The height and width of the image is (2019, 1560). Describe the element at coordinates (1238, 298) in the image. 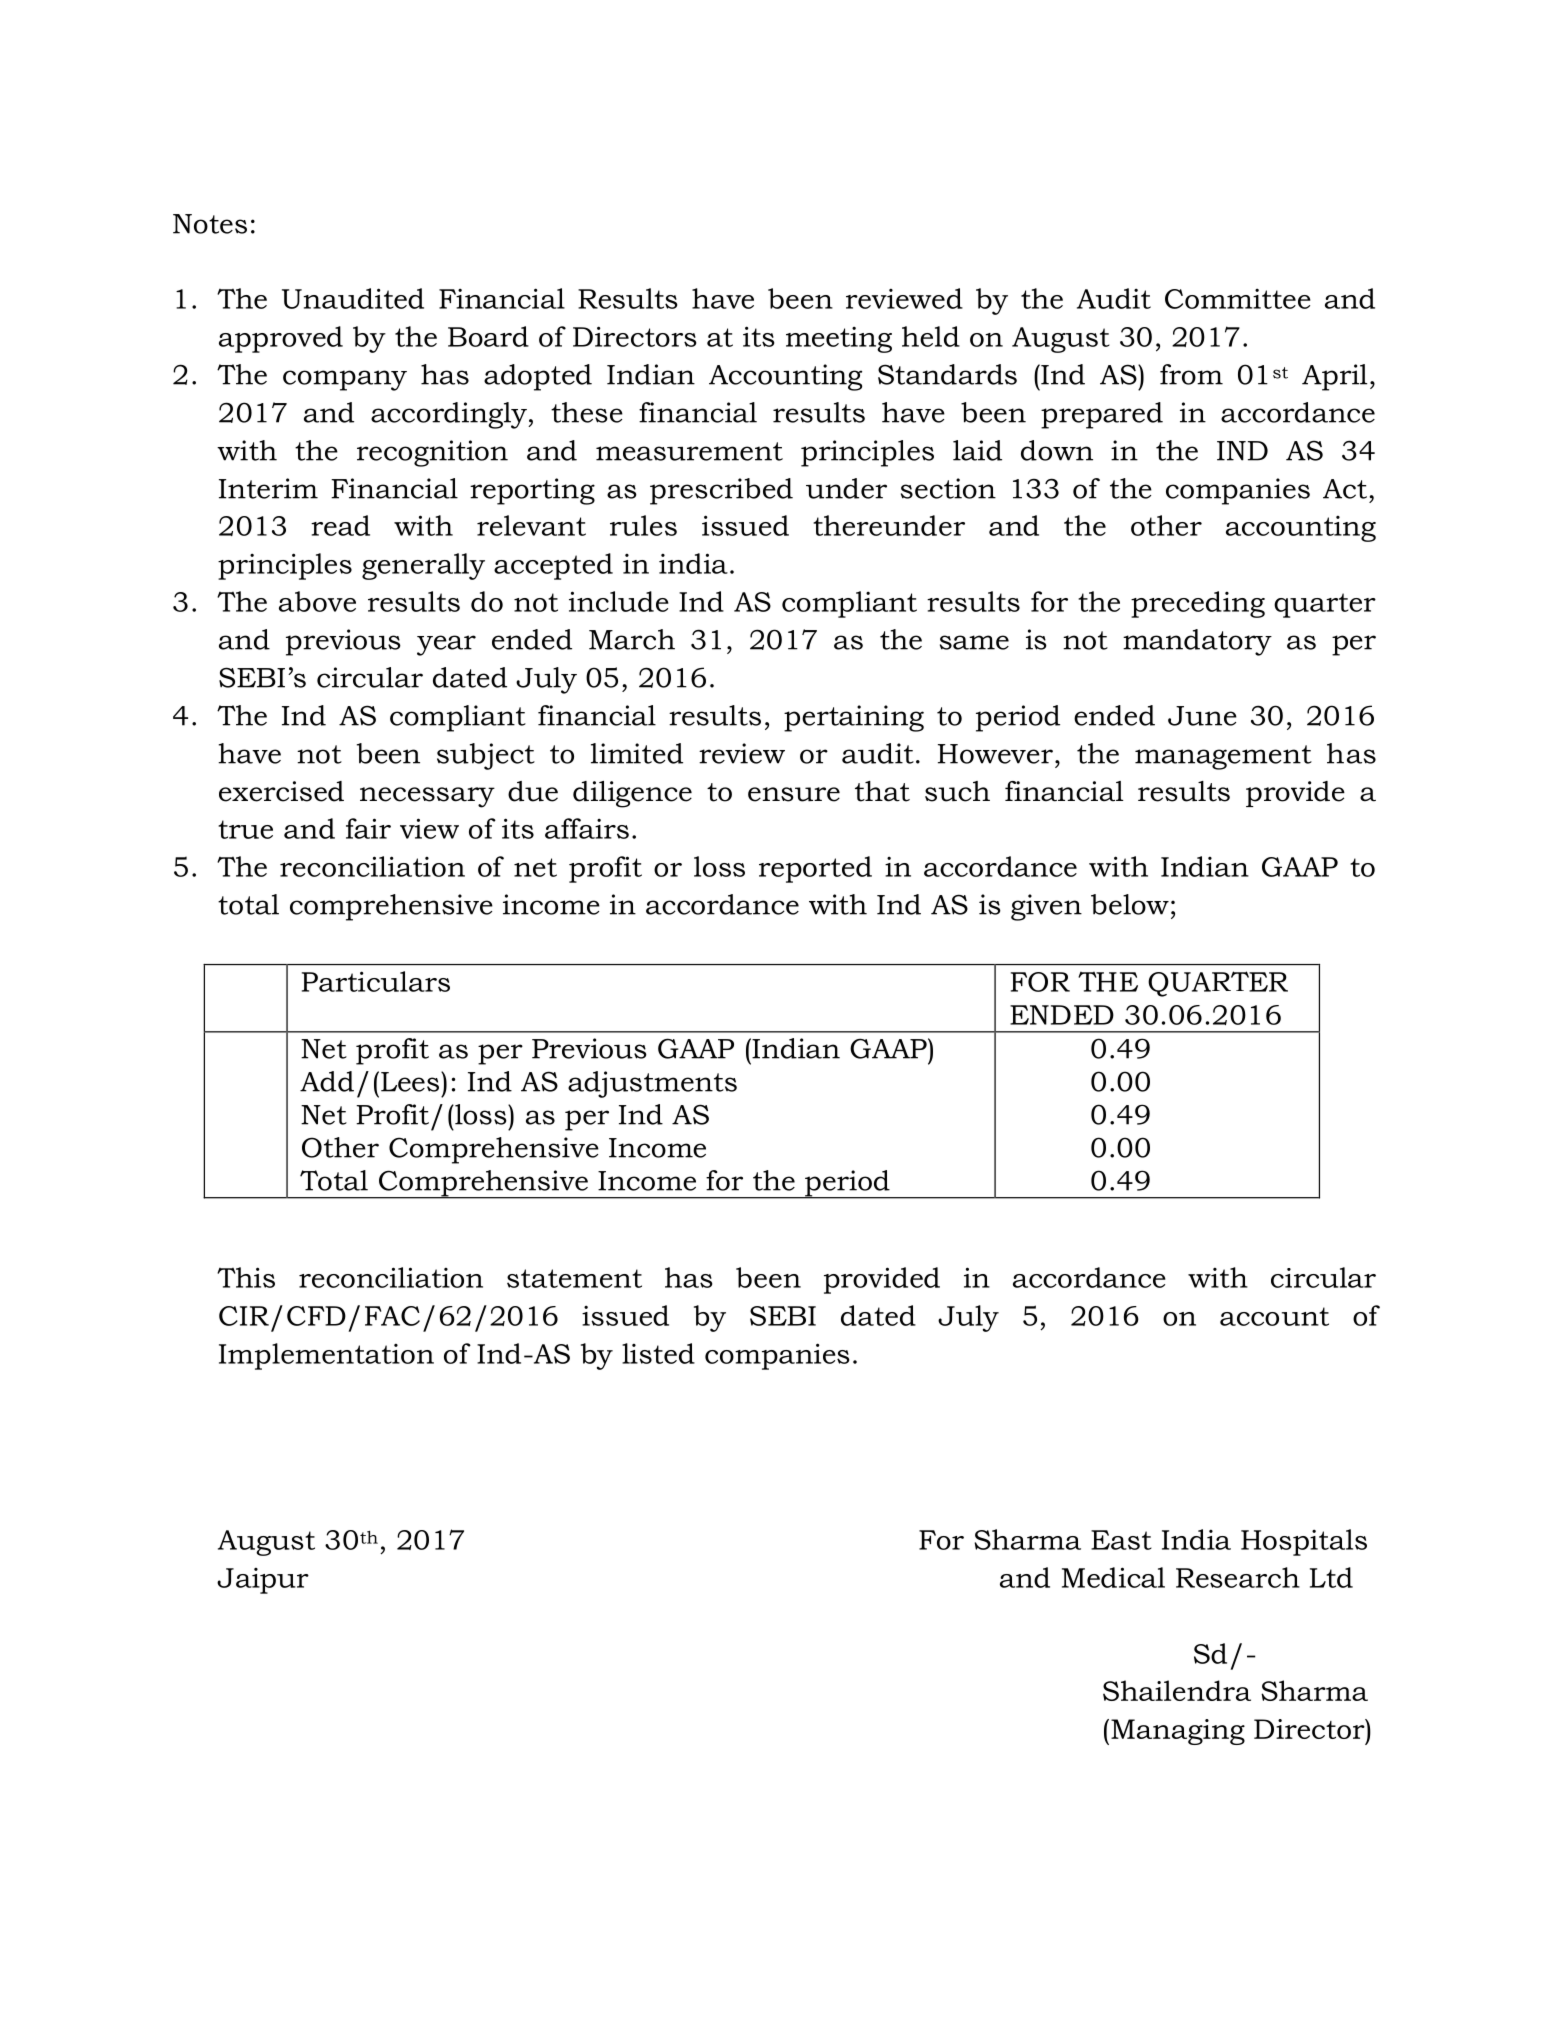

I see `Committee` at that location.
